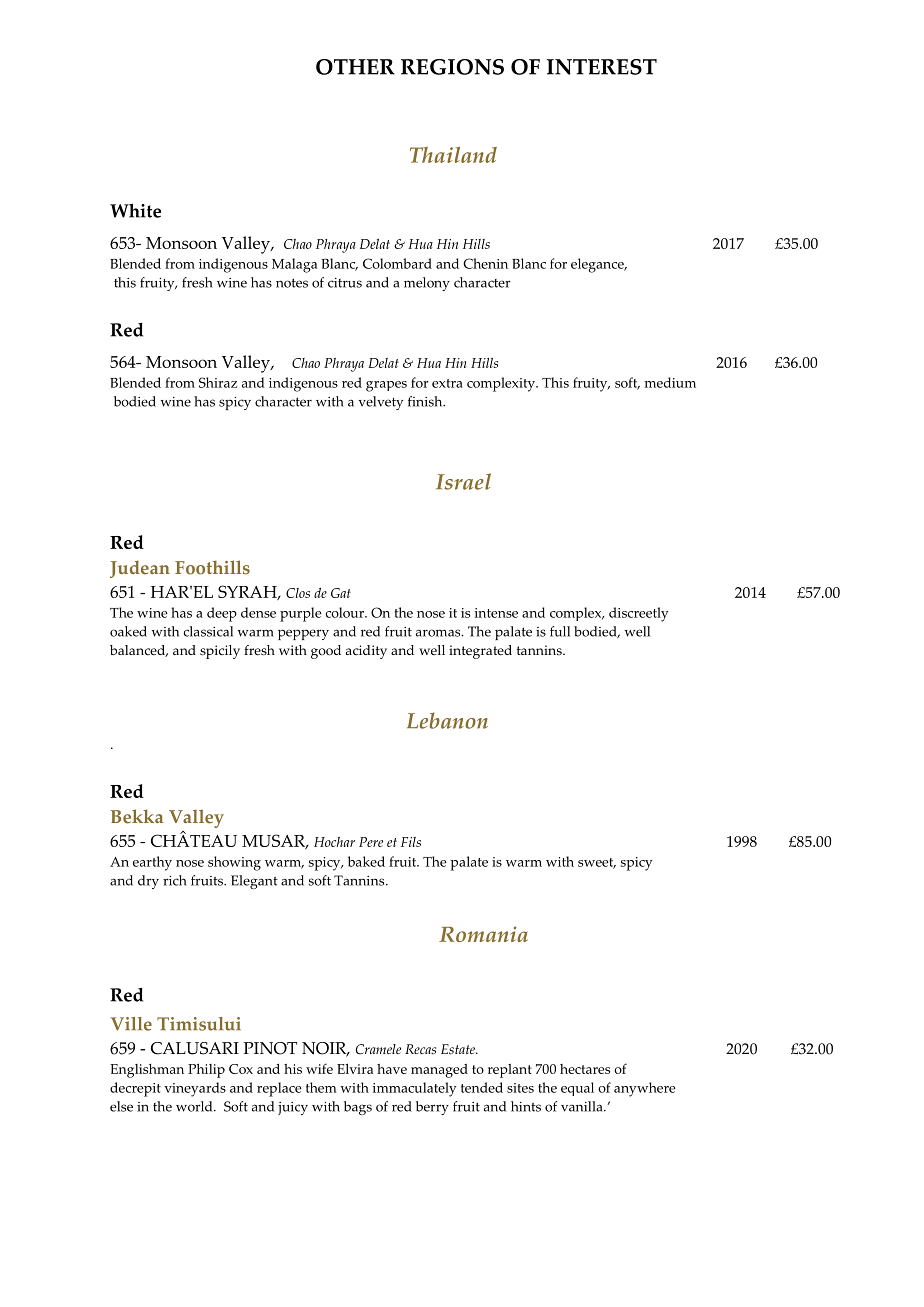  What do you see at coordinates (222, 614) in the screenshot?
I see `deep` at bounding box center [222, 614].
